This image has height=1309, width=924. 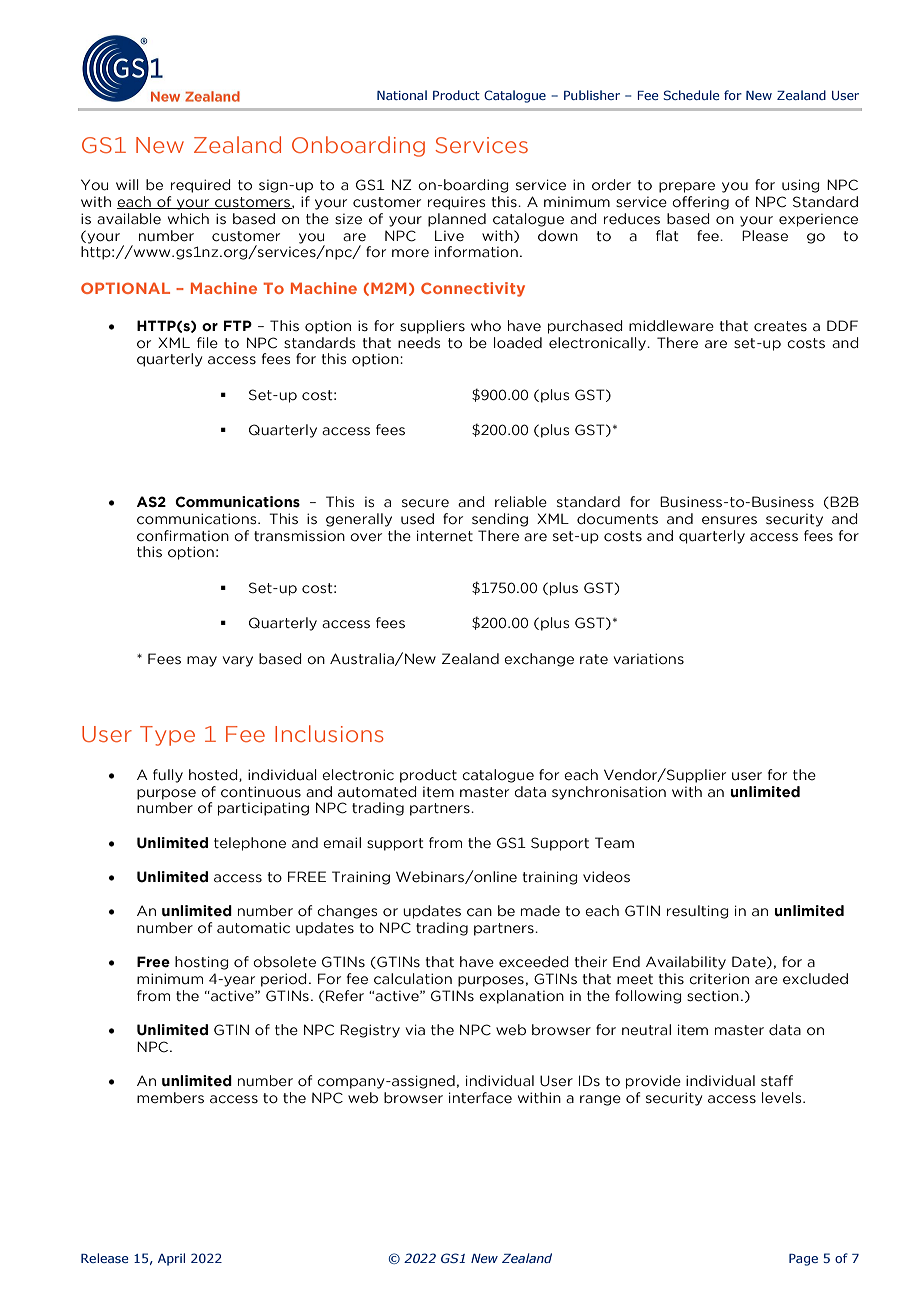 I want to click on Schedule, so click(x=691, y=95).
